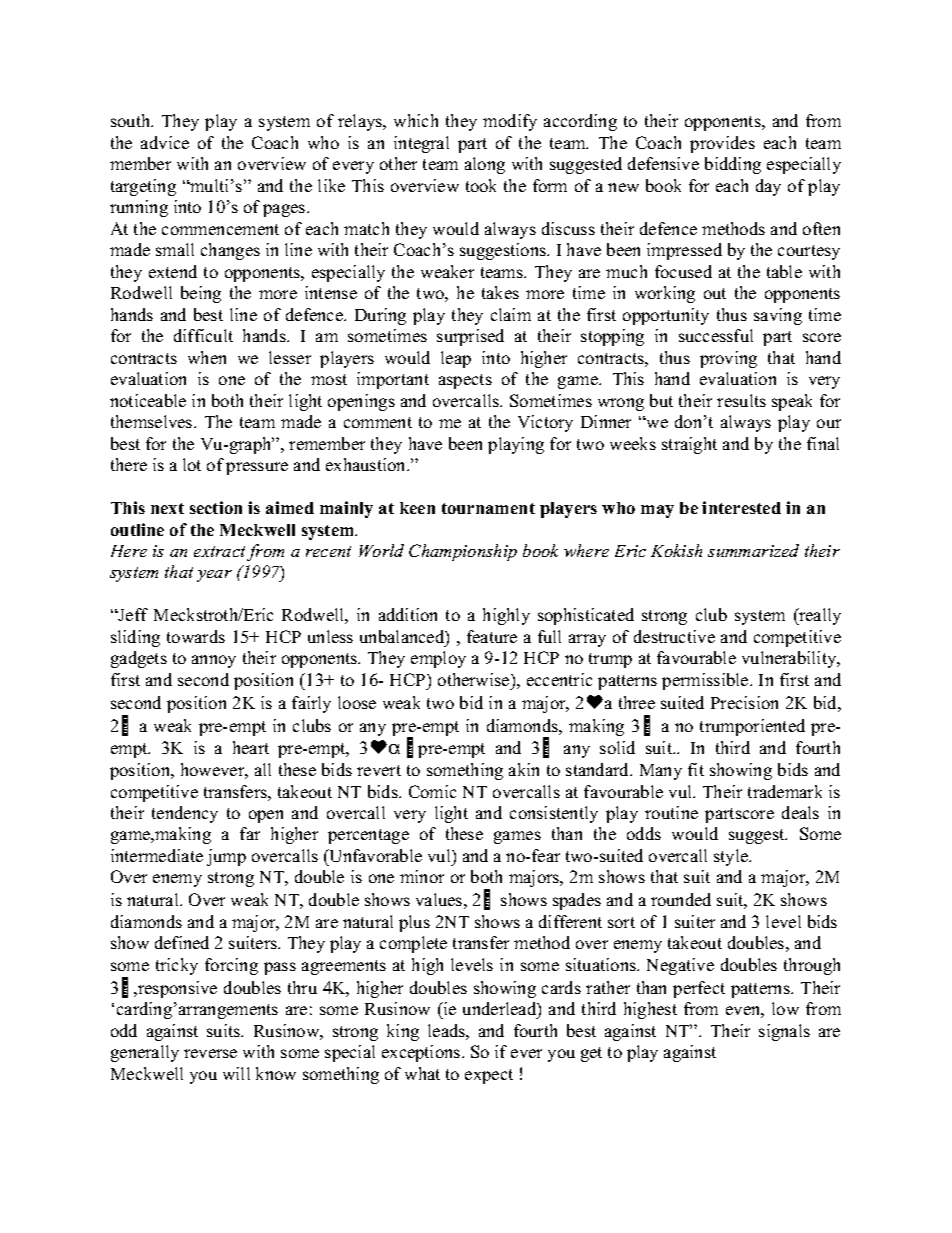  What do you see at coordinates (236, 1073) in the screenshot?
I see `will` at bounding box center [236, 1073].
